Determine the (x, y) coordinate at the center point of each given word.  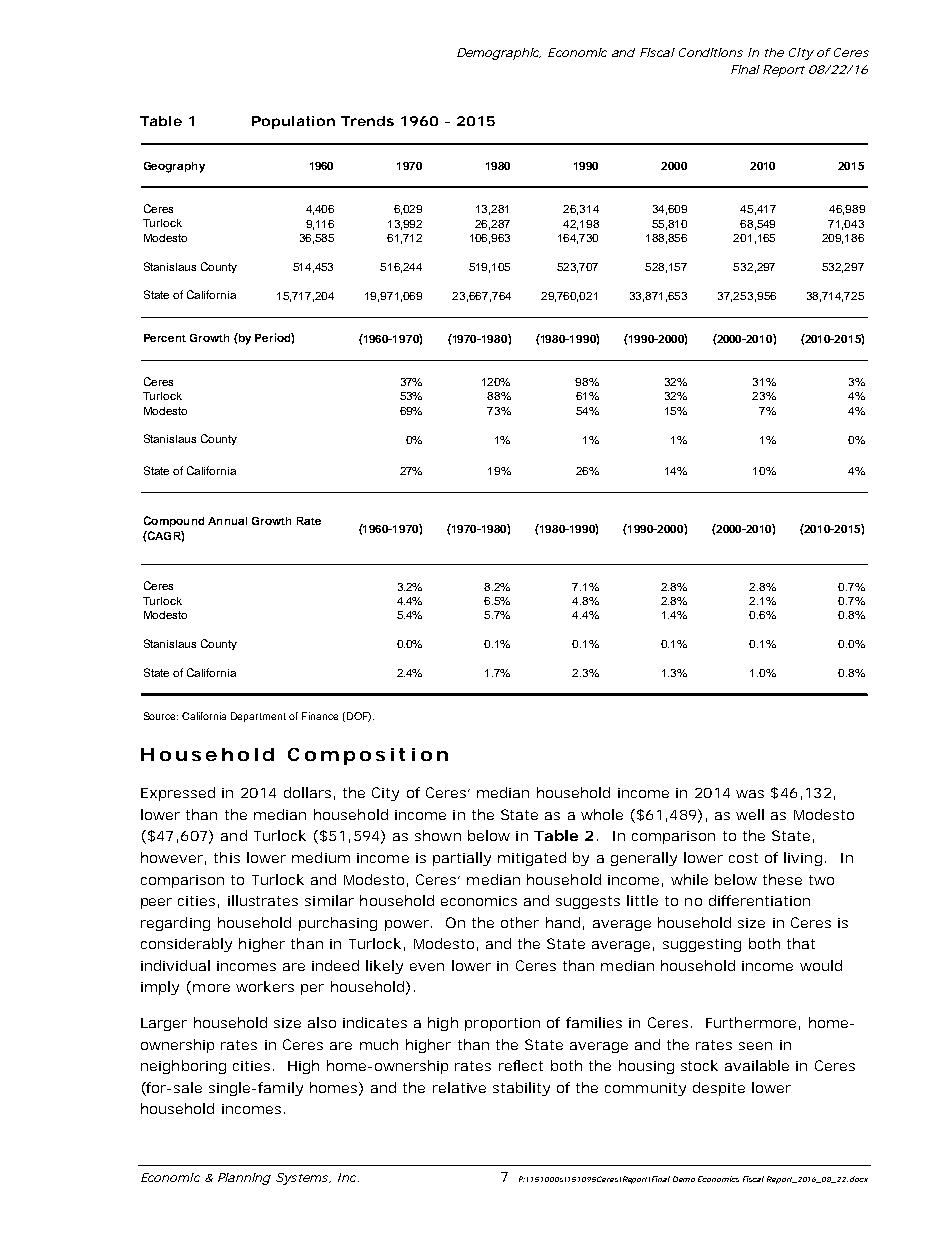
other (520, 922)
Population (293, 122)
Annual (227, 521)
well (750, 814)
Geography (174, 167)
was (750, 794)
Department (258, 717)
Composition (368, 756)
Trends (367, 121)
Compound (174, 521)
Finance (320, 716)
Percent (165, 338)
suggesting (702, 945)
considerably (186, 945)
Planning (244, 1179)
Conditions (711, 52)
